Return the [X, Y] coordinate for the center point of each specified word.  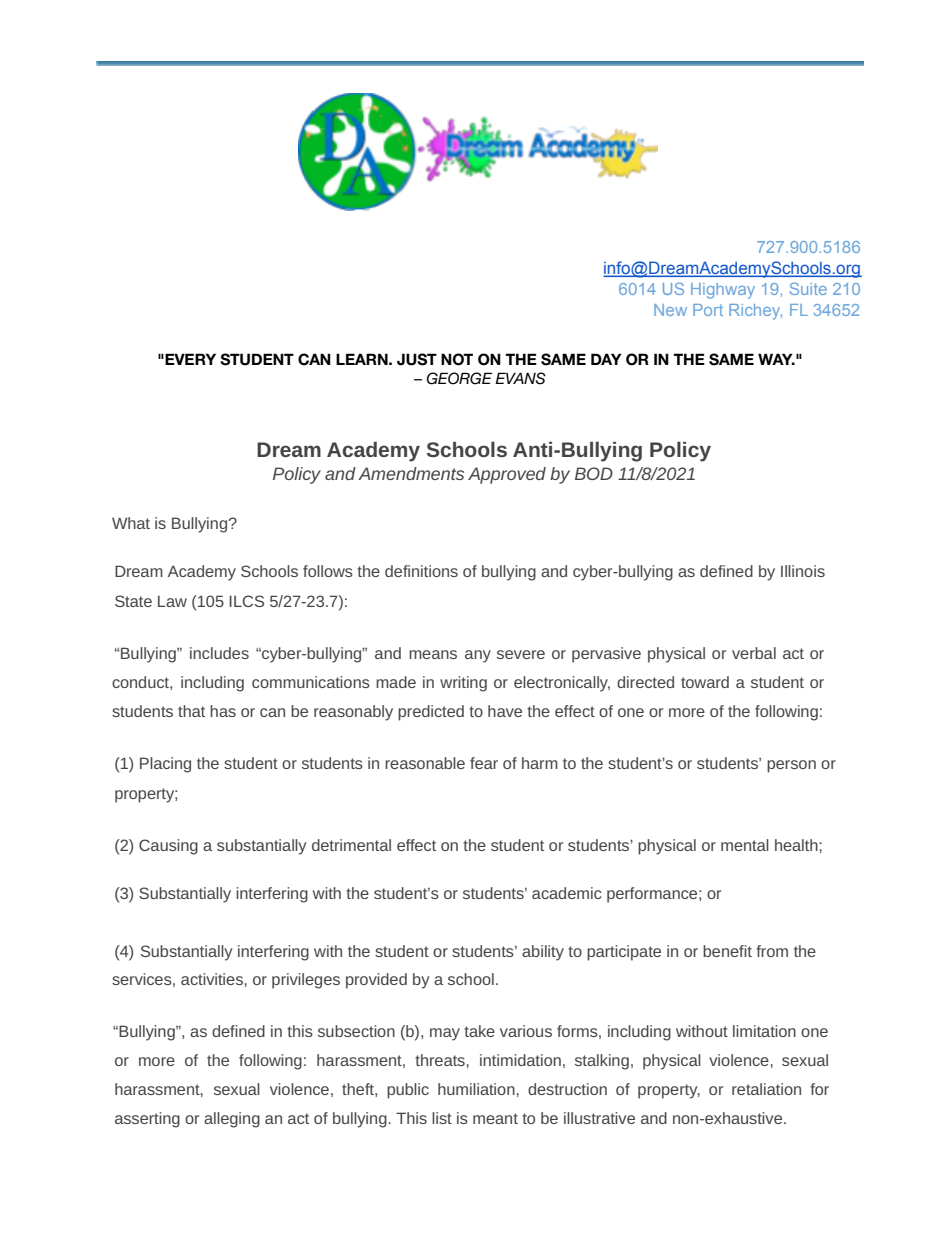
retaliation [766, 1089]
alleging [232, 1120]
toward [705, 682]
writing [463, 684]
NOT [457, 359]
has [223, 711]
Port [708, 310]
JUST [417, 359]
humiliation [476, 1089]
